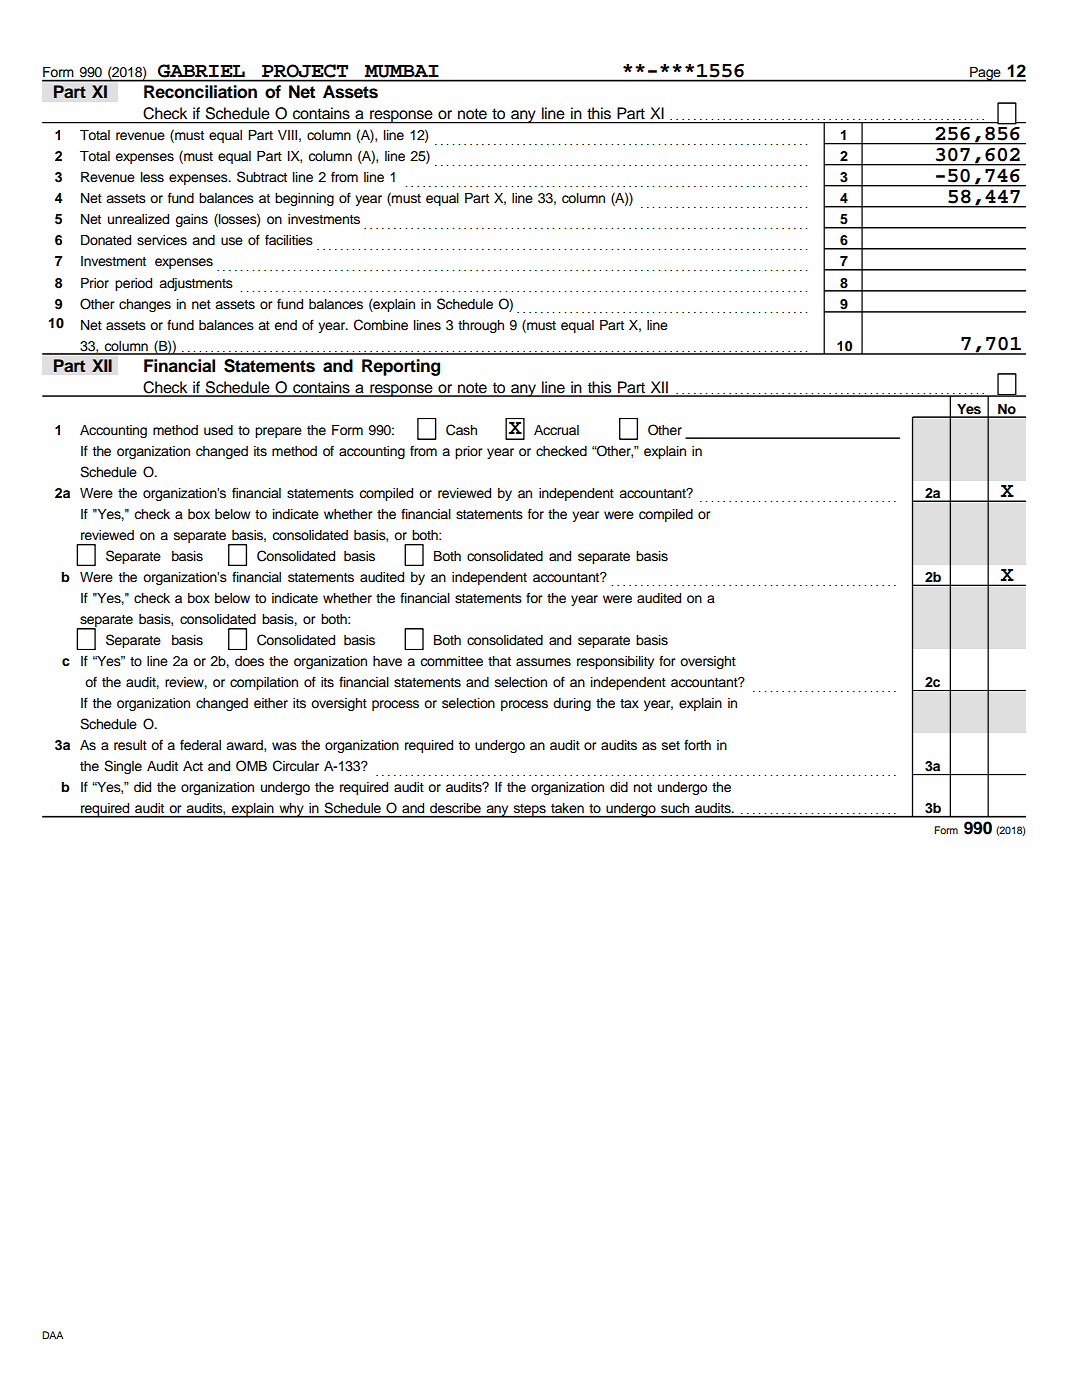 The width and height of the screenshot is (1072, 1388). Describe the element at coordinates (200, 92) in the screenshot. I see `Reconciliation` at that location.
